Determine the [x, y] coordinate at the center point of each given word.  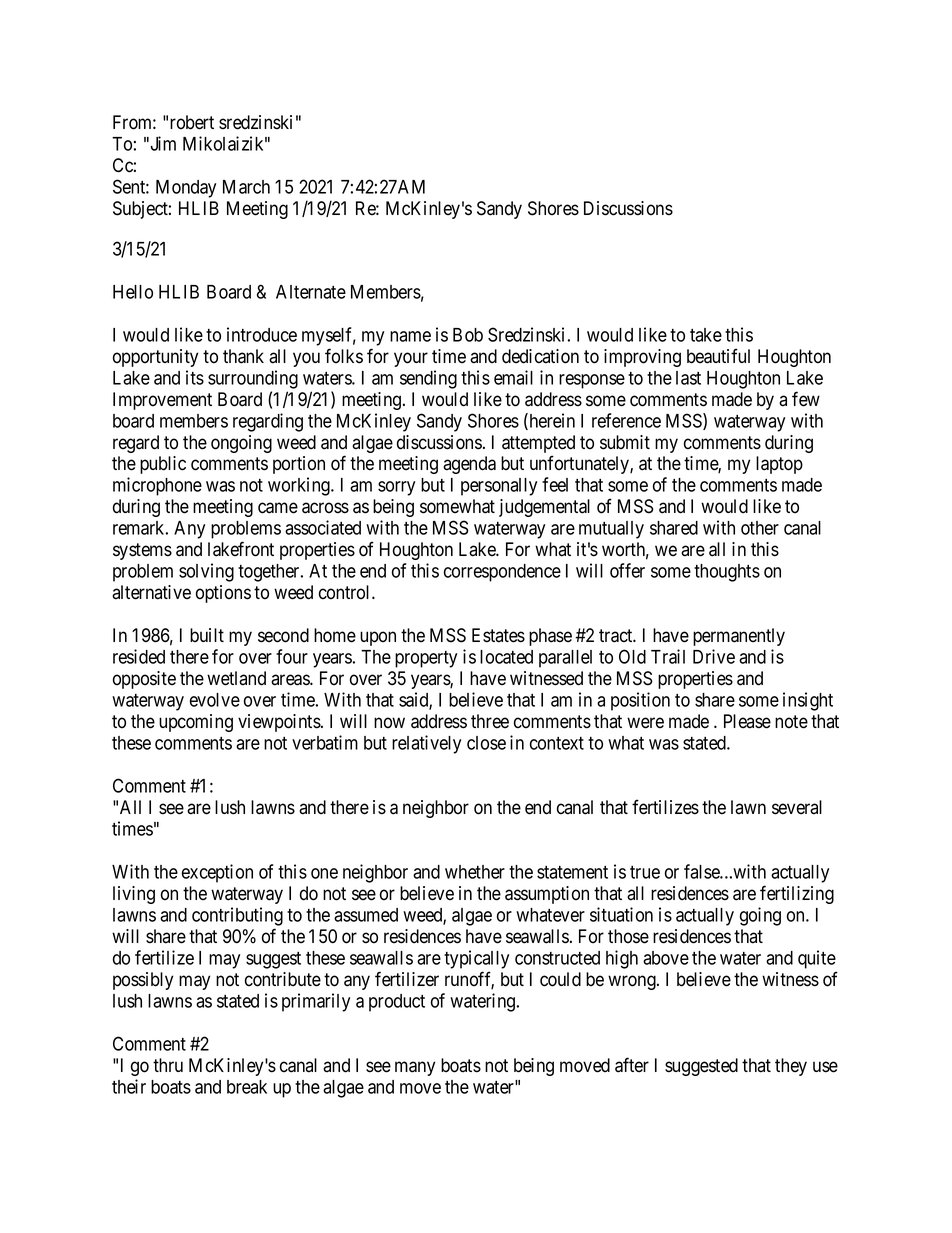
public [163, 465]
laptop [779, 465]
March [246, 187]
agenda [469, 465]
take [706, 335]
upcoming [196, 723]
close [486, 743]
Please [747, 721]
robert [192, 122]
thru [168, 1065]
